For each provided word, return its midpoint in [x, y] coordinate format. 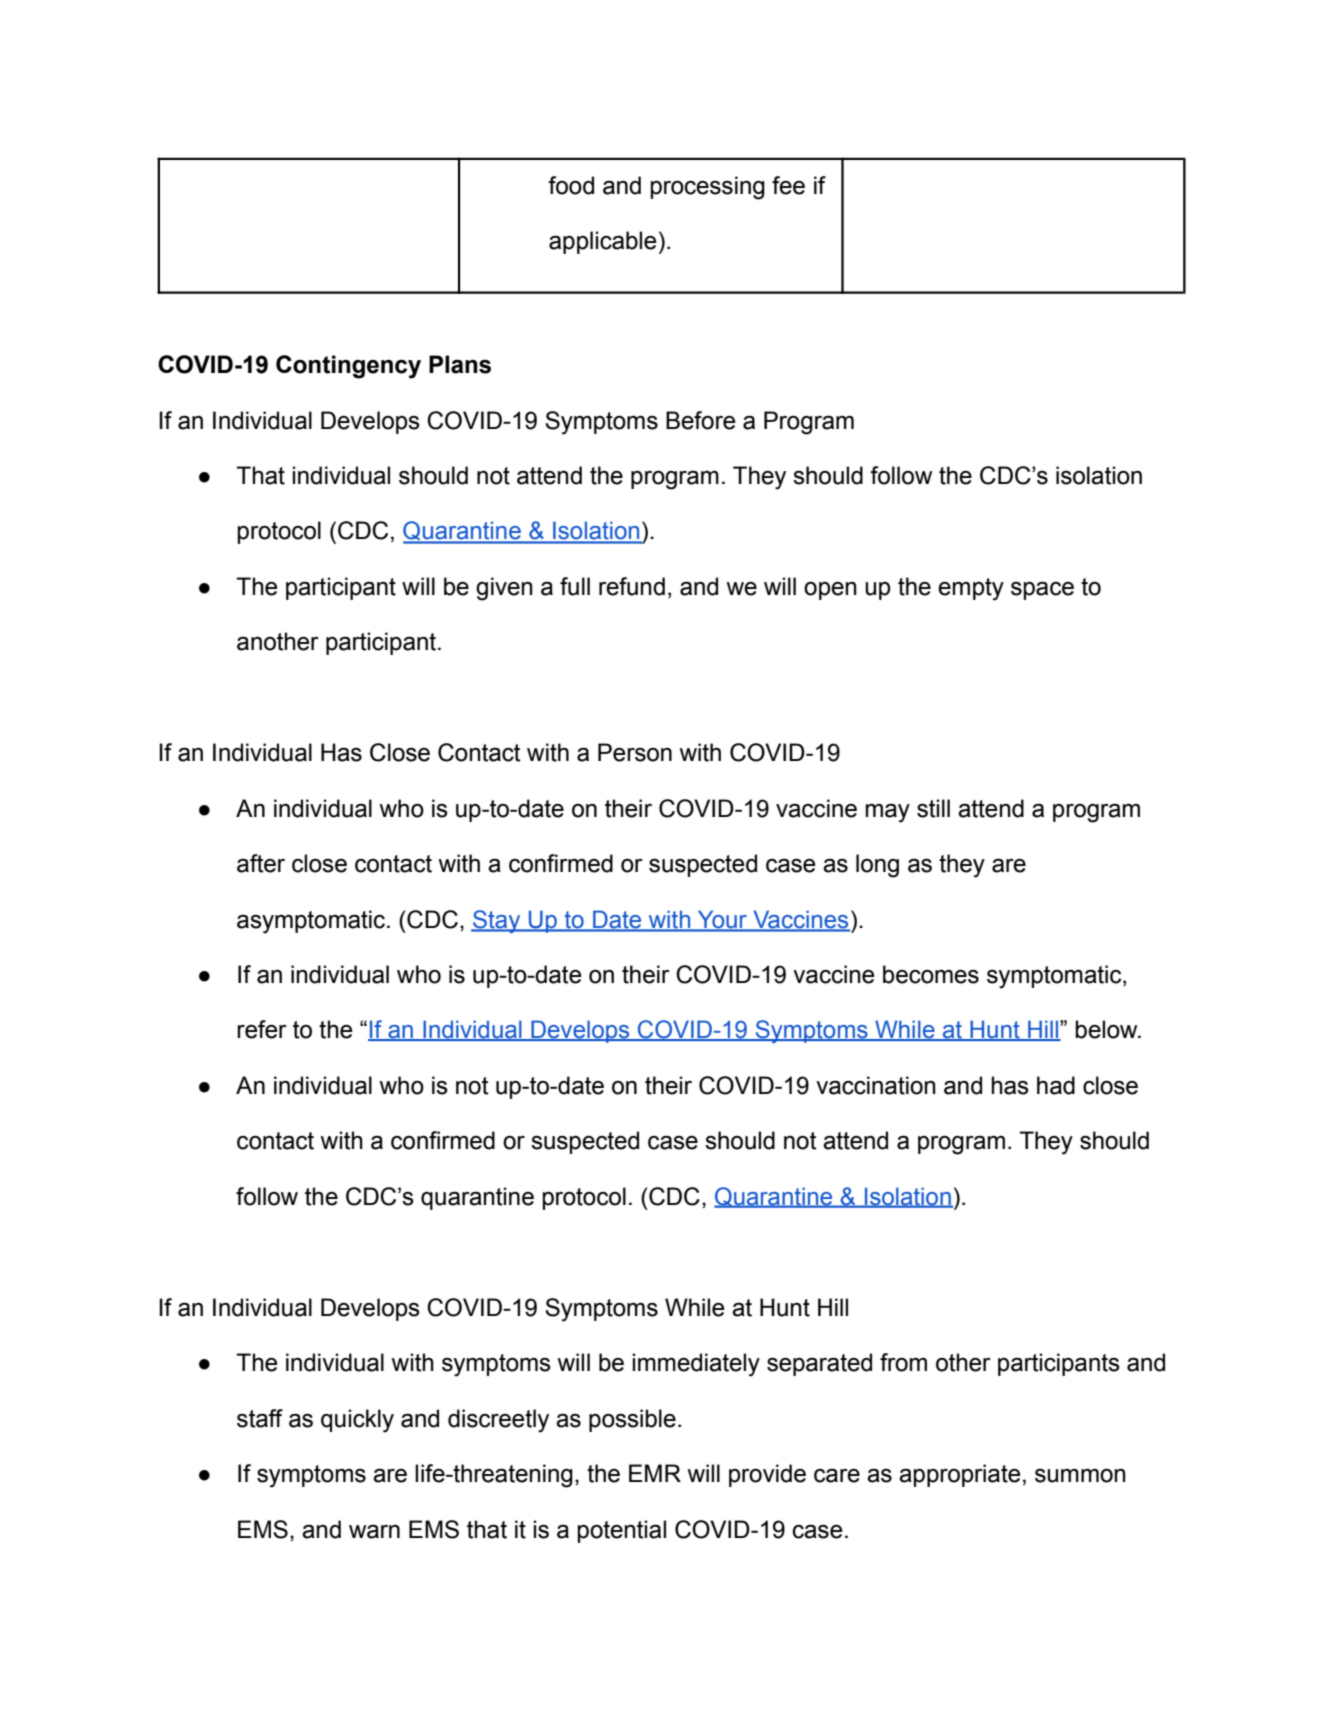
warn [374, 1531]
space [1042, 590]
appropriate [959, 1475]
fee [788, 185]
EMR [655, 1473]
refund [632, 586]
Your [722, 920]
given [504, 589]
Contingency [348, 367]
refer [262, 1029]
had [1056, 1085]
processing [707, 188]
